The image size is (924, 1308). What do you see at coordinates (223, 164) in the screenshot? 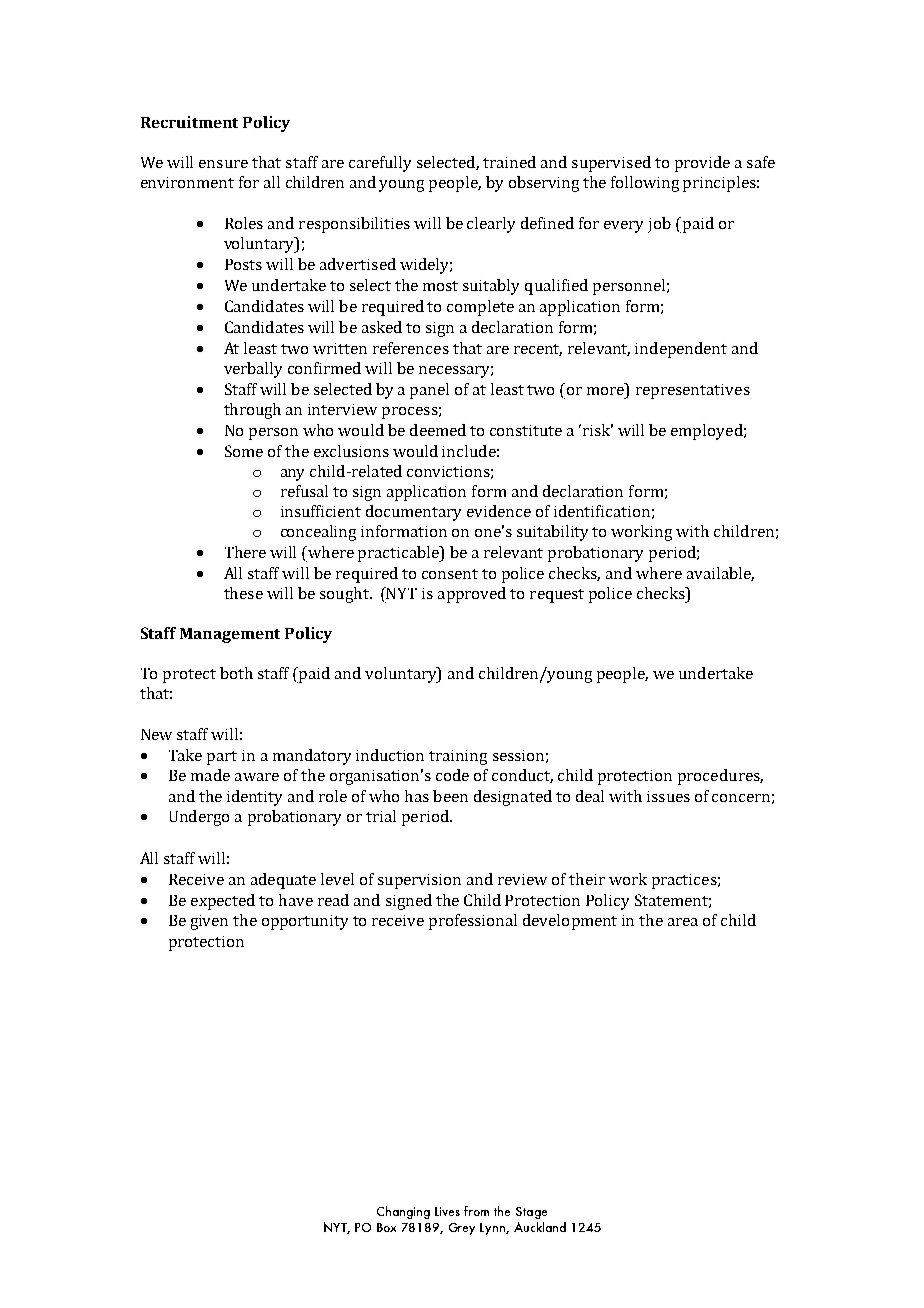
I see `ensure` at bounding box center [223, 164].
